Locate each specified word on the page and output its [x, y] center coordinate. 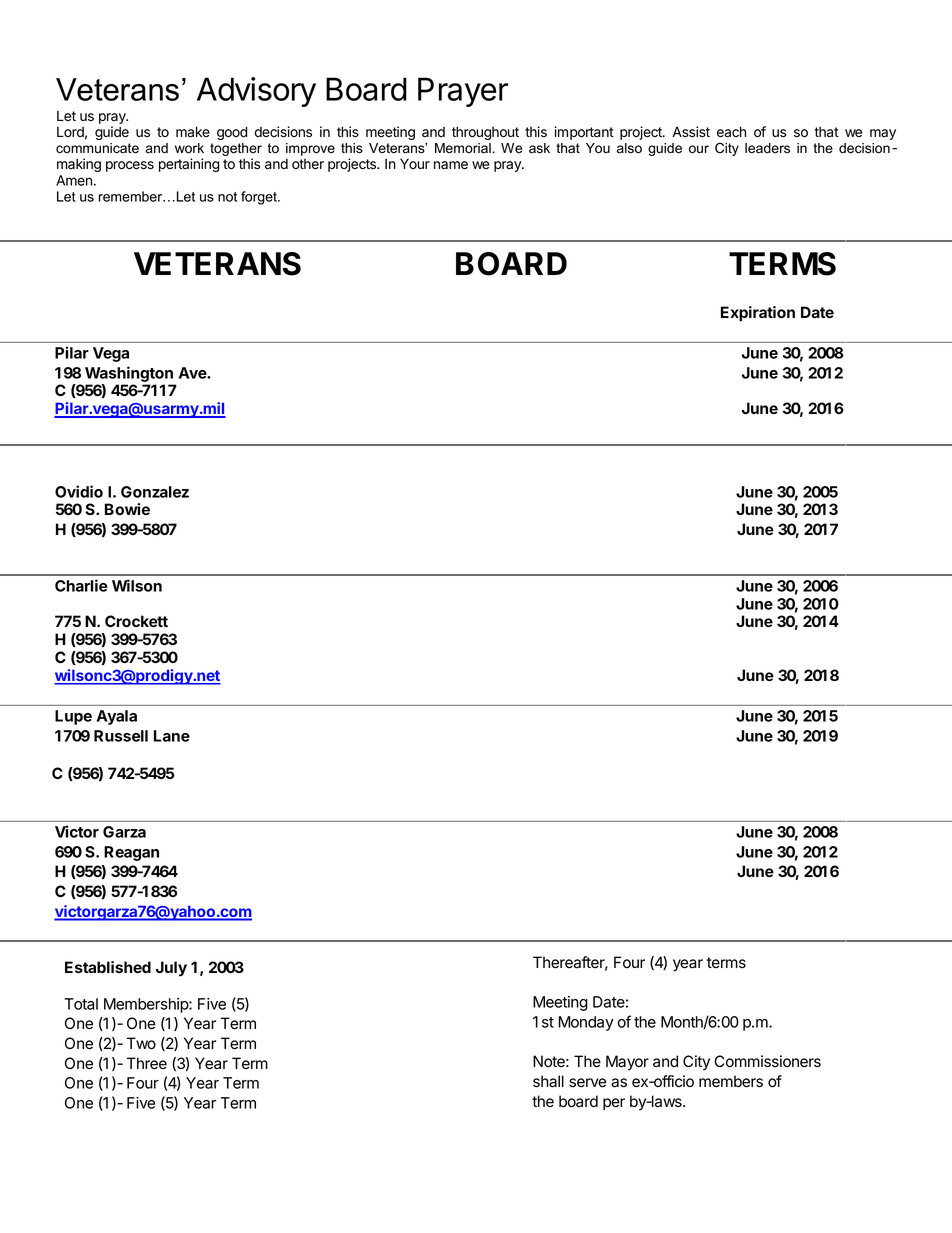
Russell [121, 736]
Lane [172, 736]
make [193, 132]
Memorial [463, 148]
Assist [691, 131]
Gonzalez [155, 492]
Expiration [758, 314]
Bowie [127, 509]
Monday [586, 1023]
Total [81, 1004]
